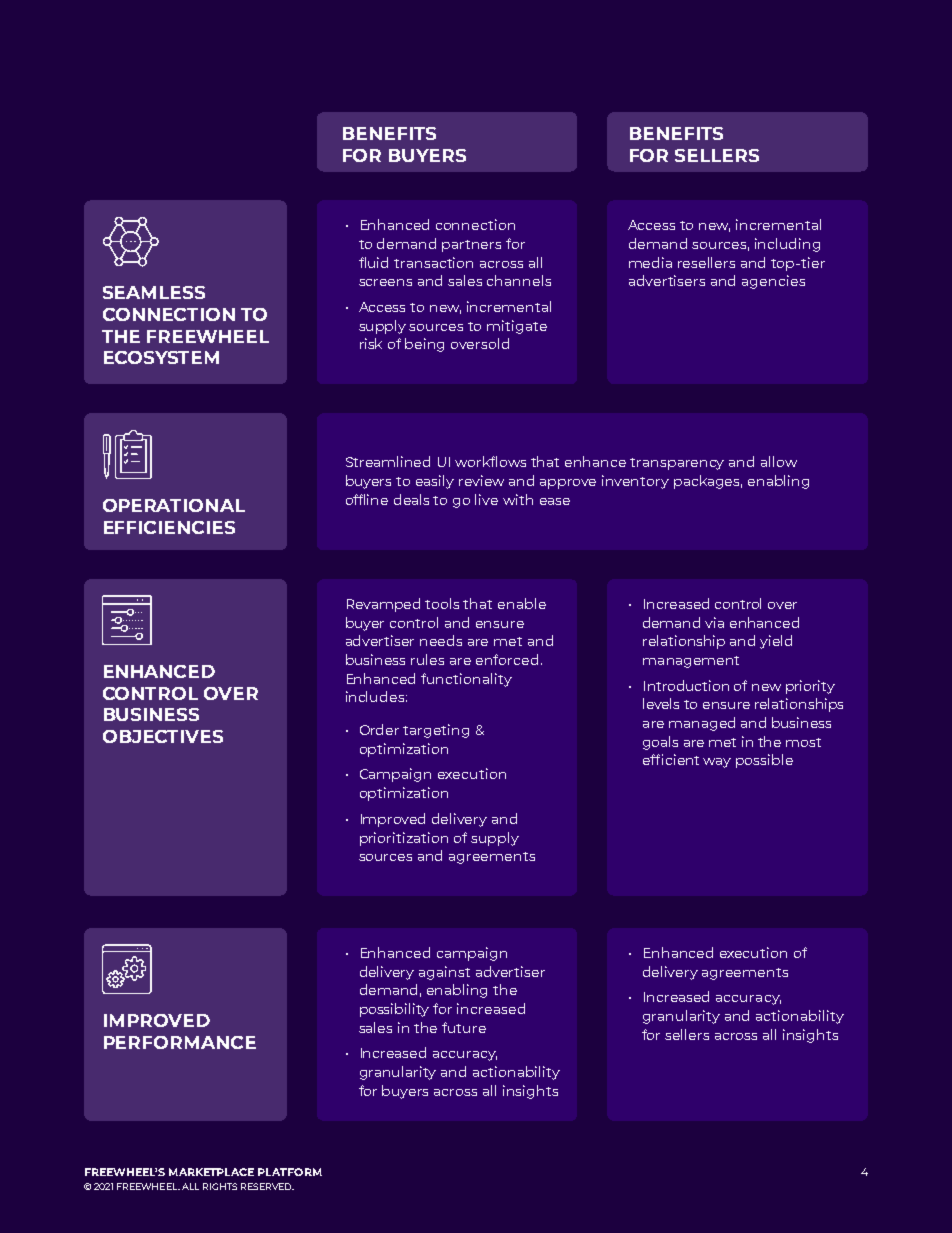 This page has width=952, height=1233. What do you see at coordinates (519, 280) in the page?
I see `channels` at bounding box center [519, 280].
